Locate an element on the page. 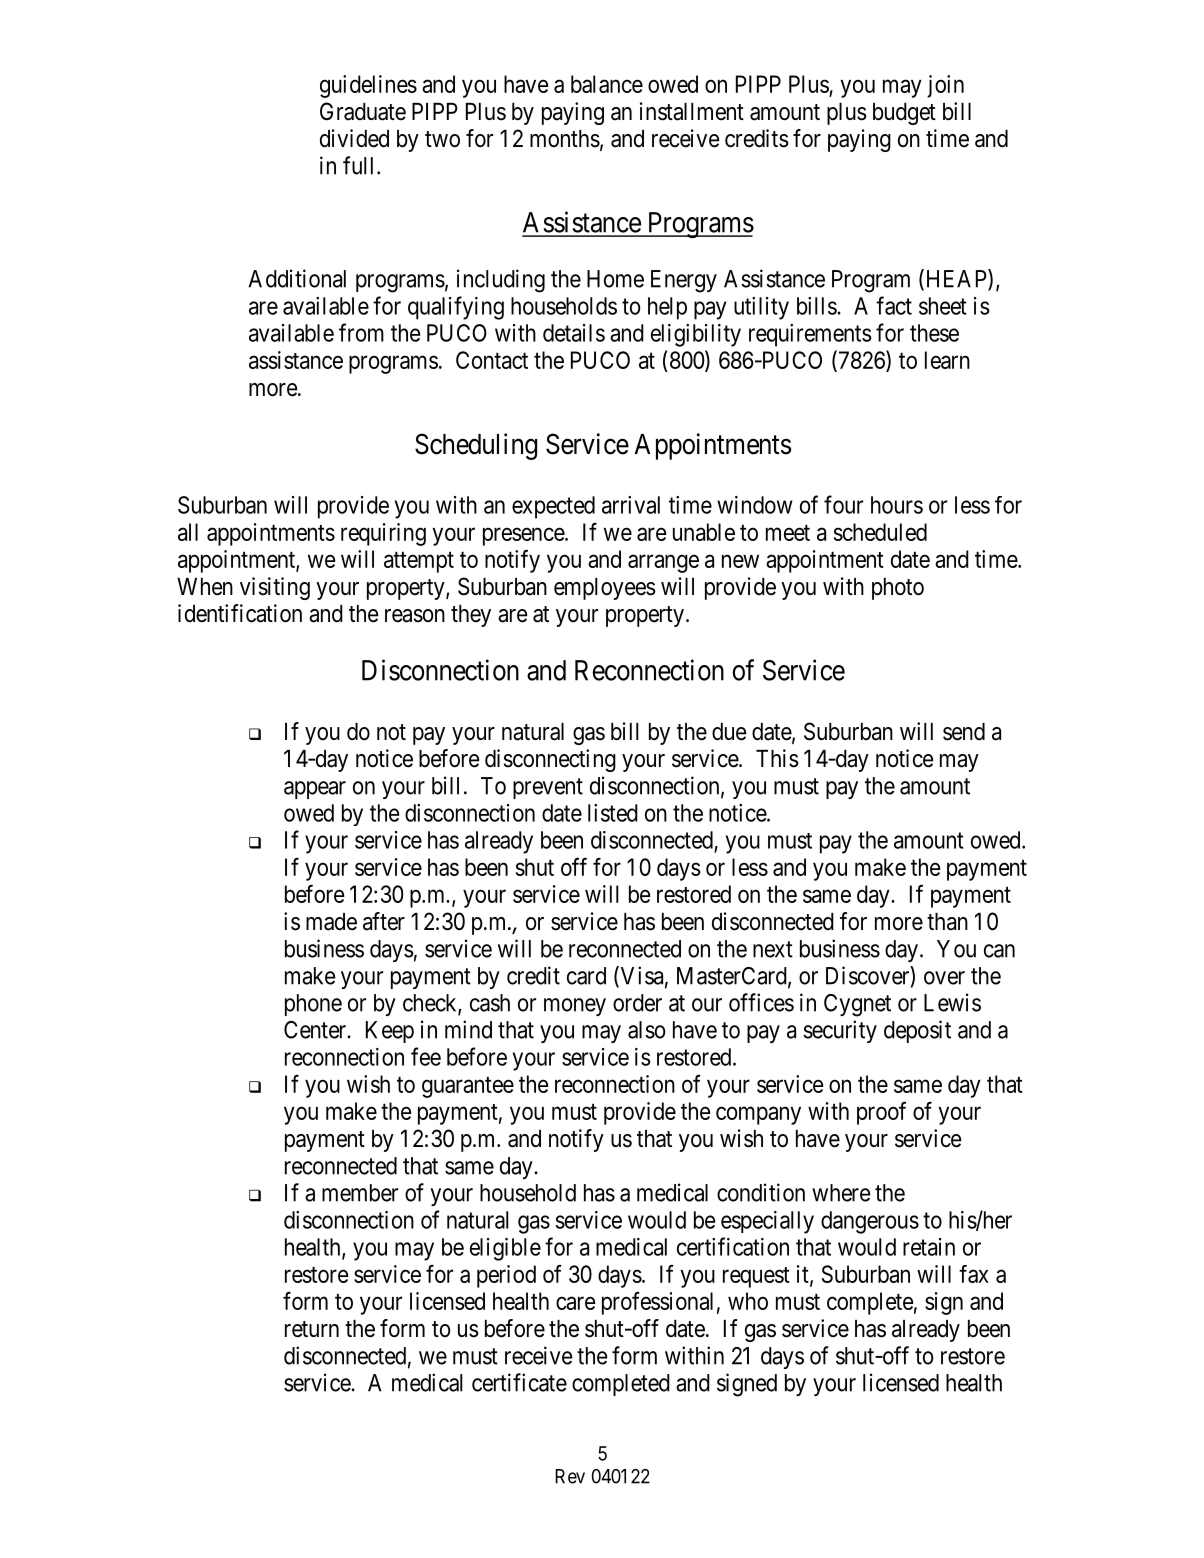 Image resolution: width=1204 pixels, height=1558 pixels. appear is located at coordinates (315, 790).
